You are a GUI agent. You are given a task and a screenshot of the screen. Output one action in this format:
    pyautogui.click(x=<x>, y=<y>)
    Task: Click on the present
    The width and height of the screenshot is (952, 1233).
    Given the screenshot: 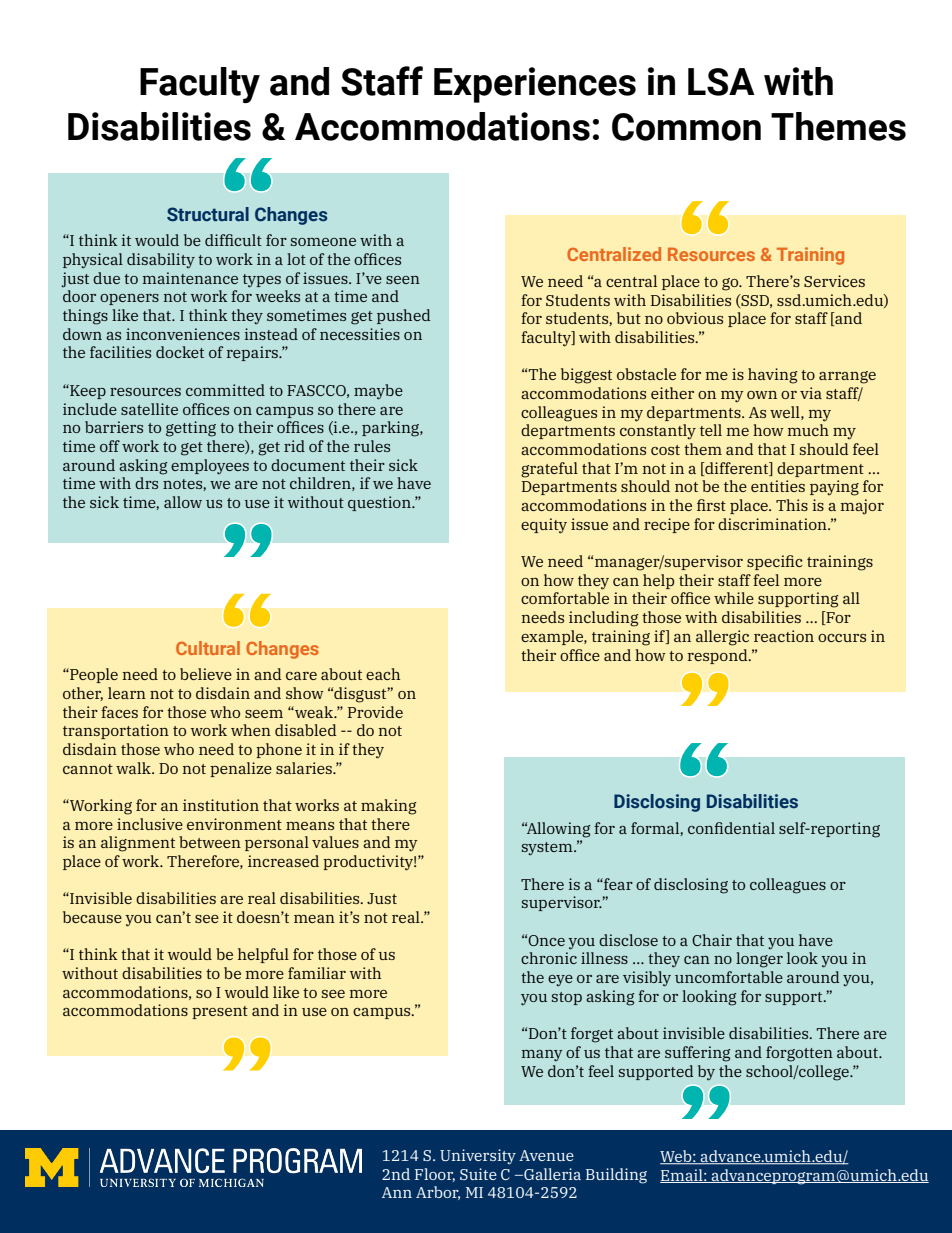 What is the action you would take?
    pyautogui.click(x=220, y=1012)
